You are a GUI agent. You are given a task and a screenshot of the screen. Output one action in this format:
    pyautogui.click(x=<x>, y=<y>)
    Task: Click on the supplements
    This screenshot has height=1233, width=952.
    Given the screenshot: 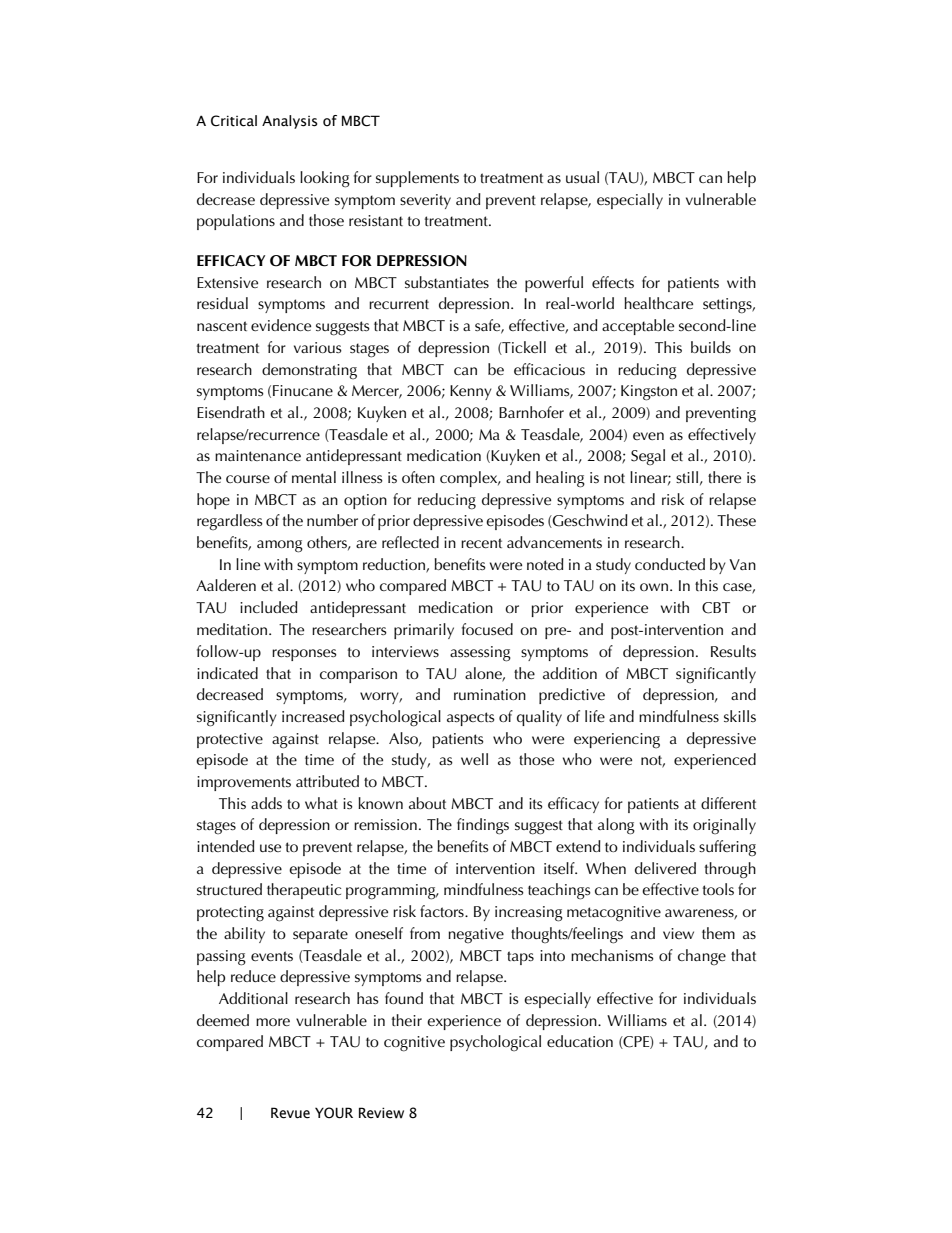 What is the action you would take?
    pyautogui.click(x=417, y=179)
